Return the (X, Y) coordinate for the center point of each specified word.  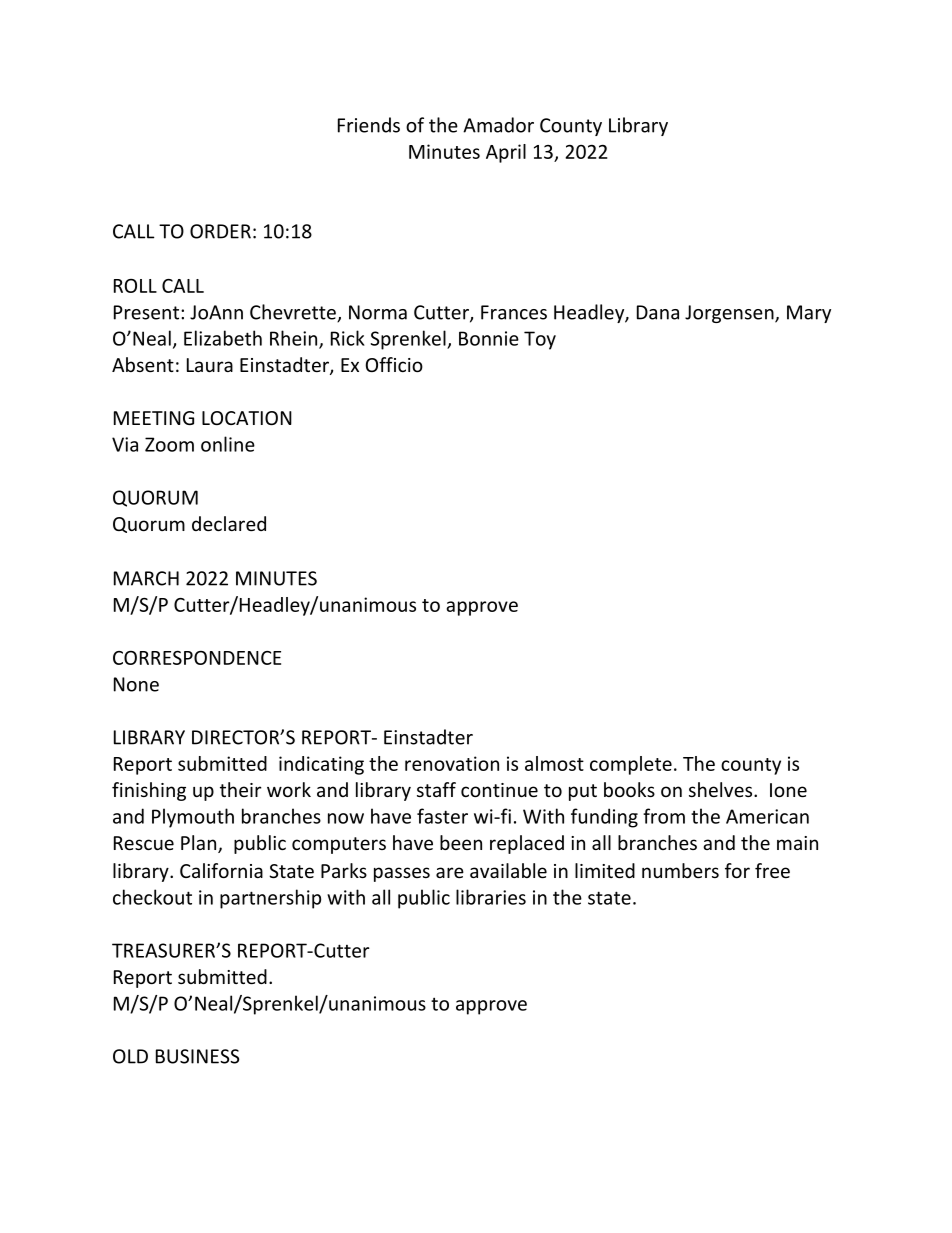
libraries (491, 897)
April (506, 153)
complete (631, 765)
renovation (452, 763)
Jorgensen (730, 314)
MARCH (146, 578)
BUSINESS (198, 1056)
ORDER (220, 231)
